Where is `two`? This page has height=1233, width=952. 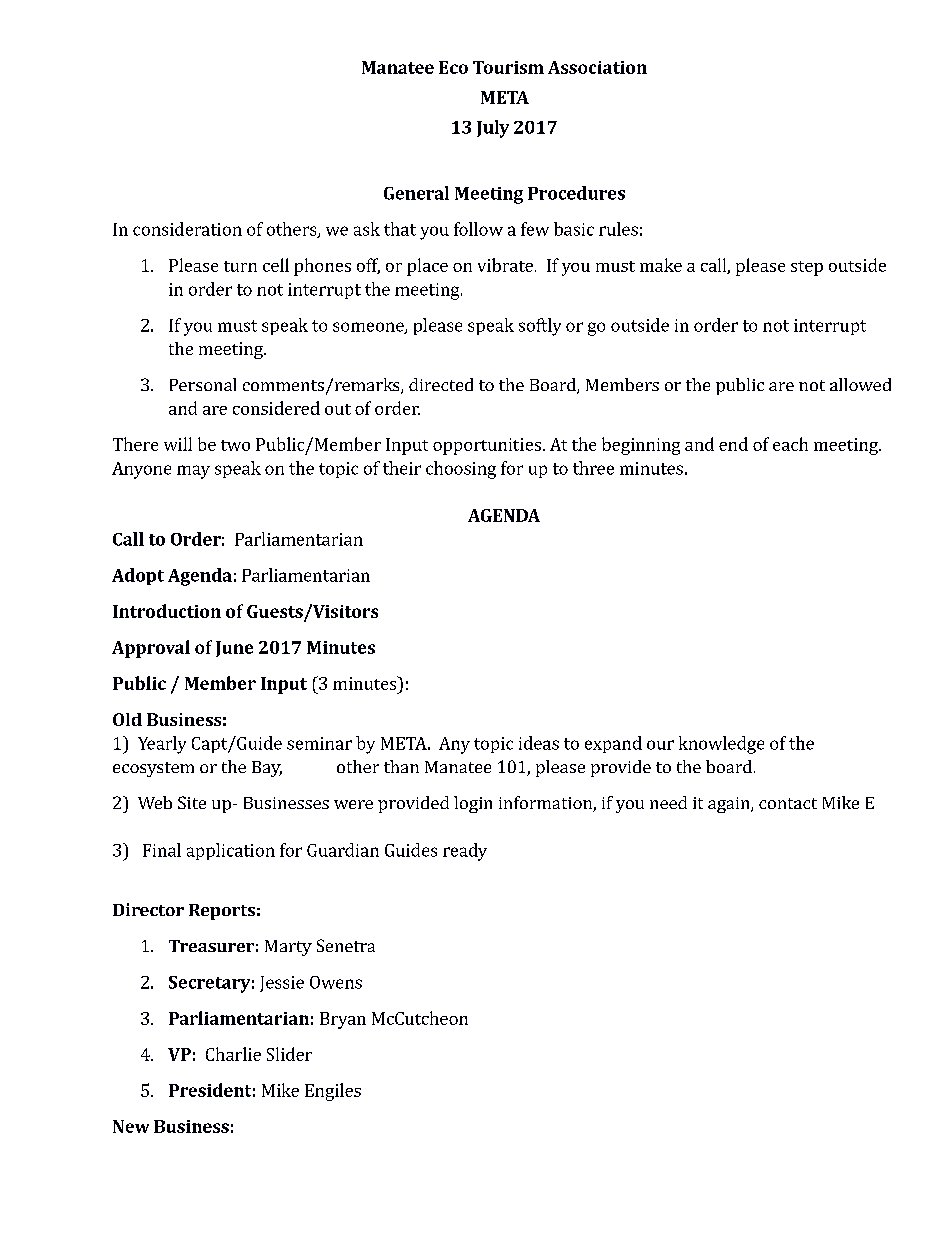
two is located at coordinates (235, 445).
